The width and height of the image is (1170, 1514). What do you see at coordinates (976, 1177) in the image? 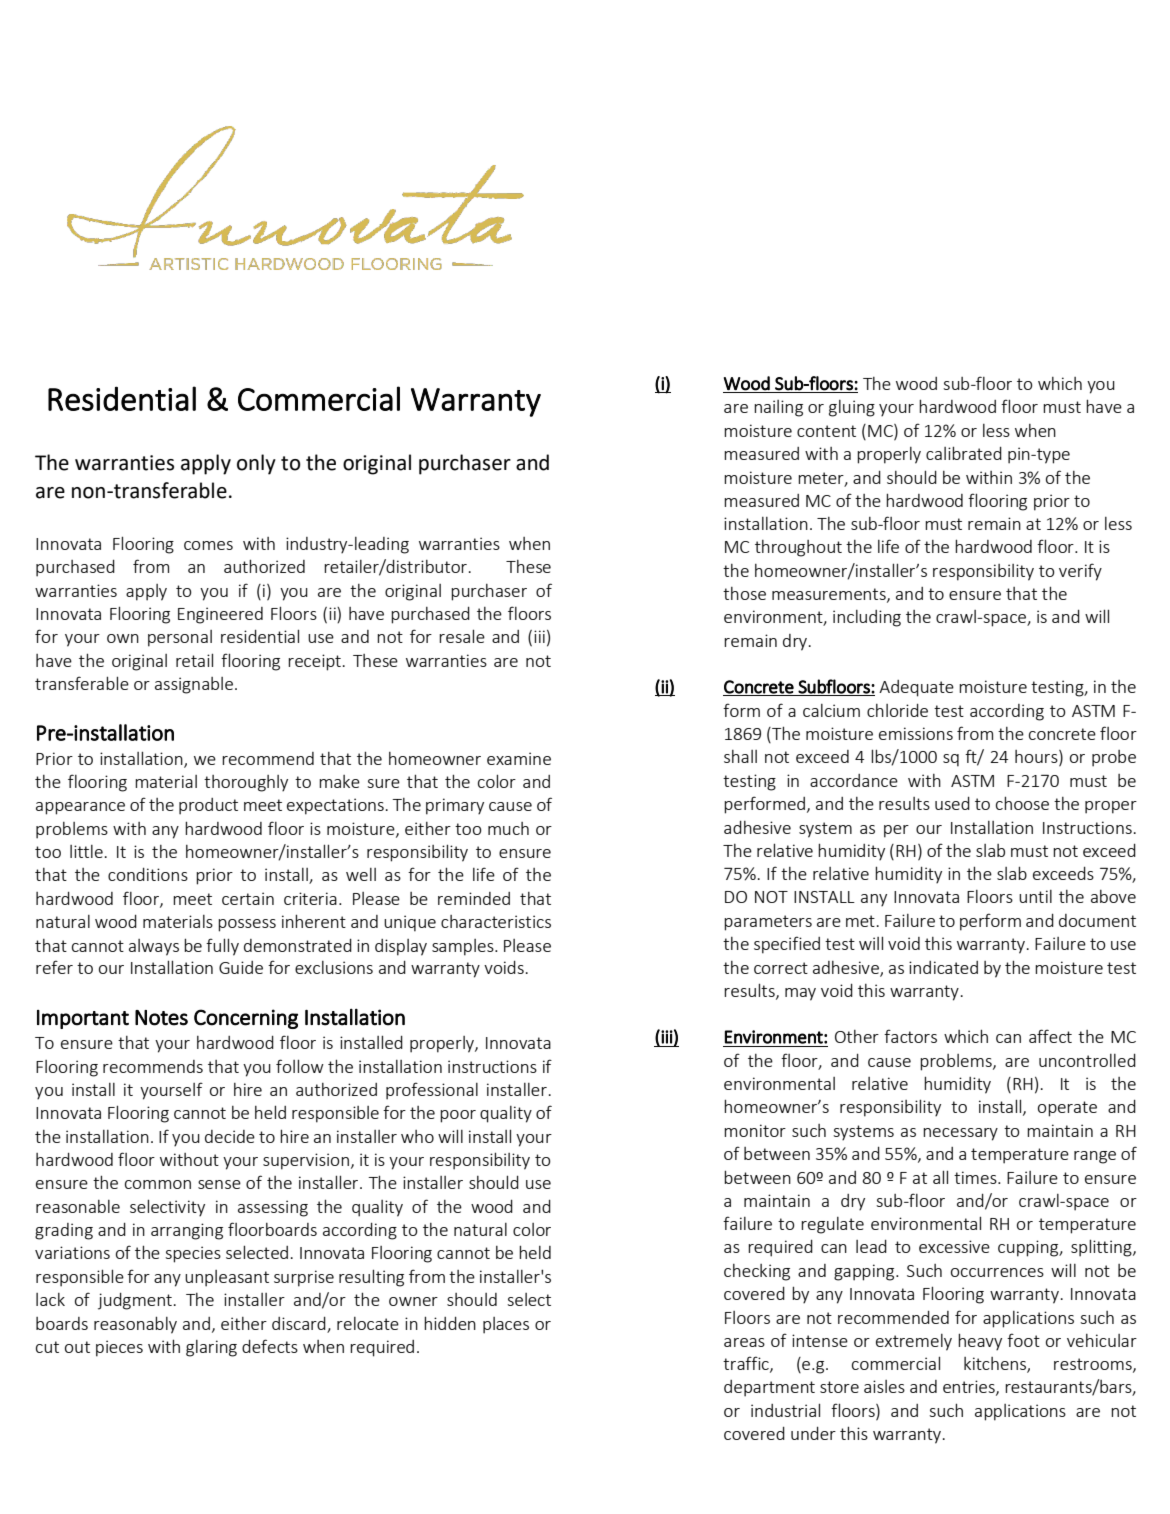
I see `times` at bounding box center [976, 1177].
